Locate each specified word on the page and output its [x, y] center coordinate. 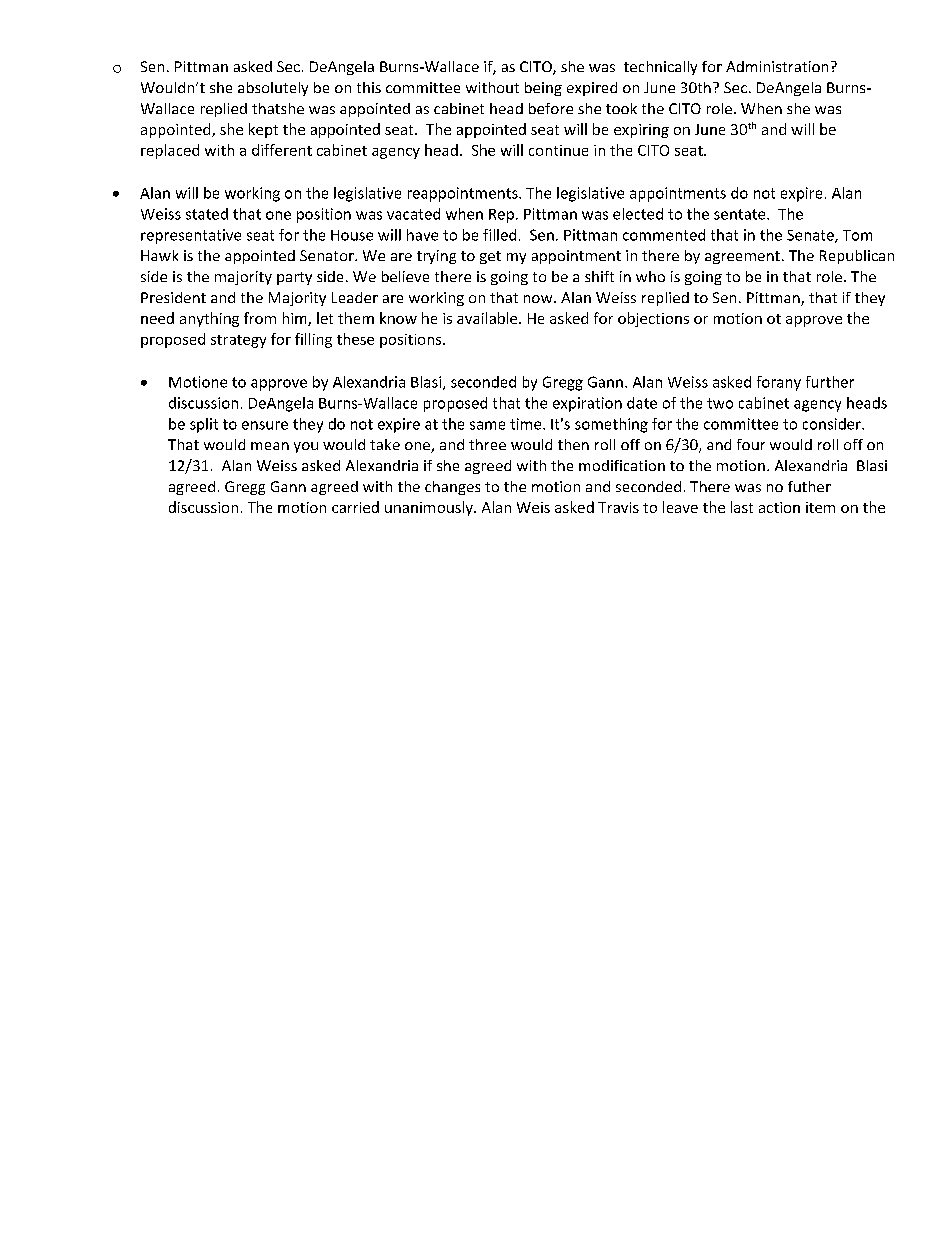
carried [355, 507]
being [543, 89]
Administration [777, 66]
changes [452, 488]
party [294, 278]
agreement [742, 257]
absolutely [273, 89]
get [490, 257]
